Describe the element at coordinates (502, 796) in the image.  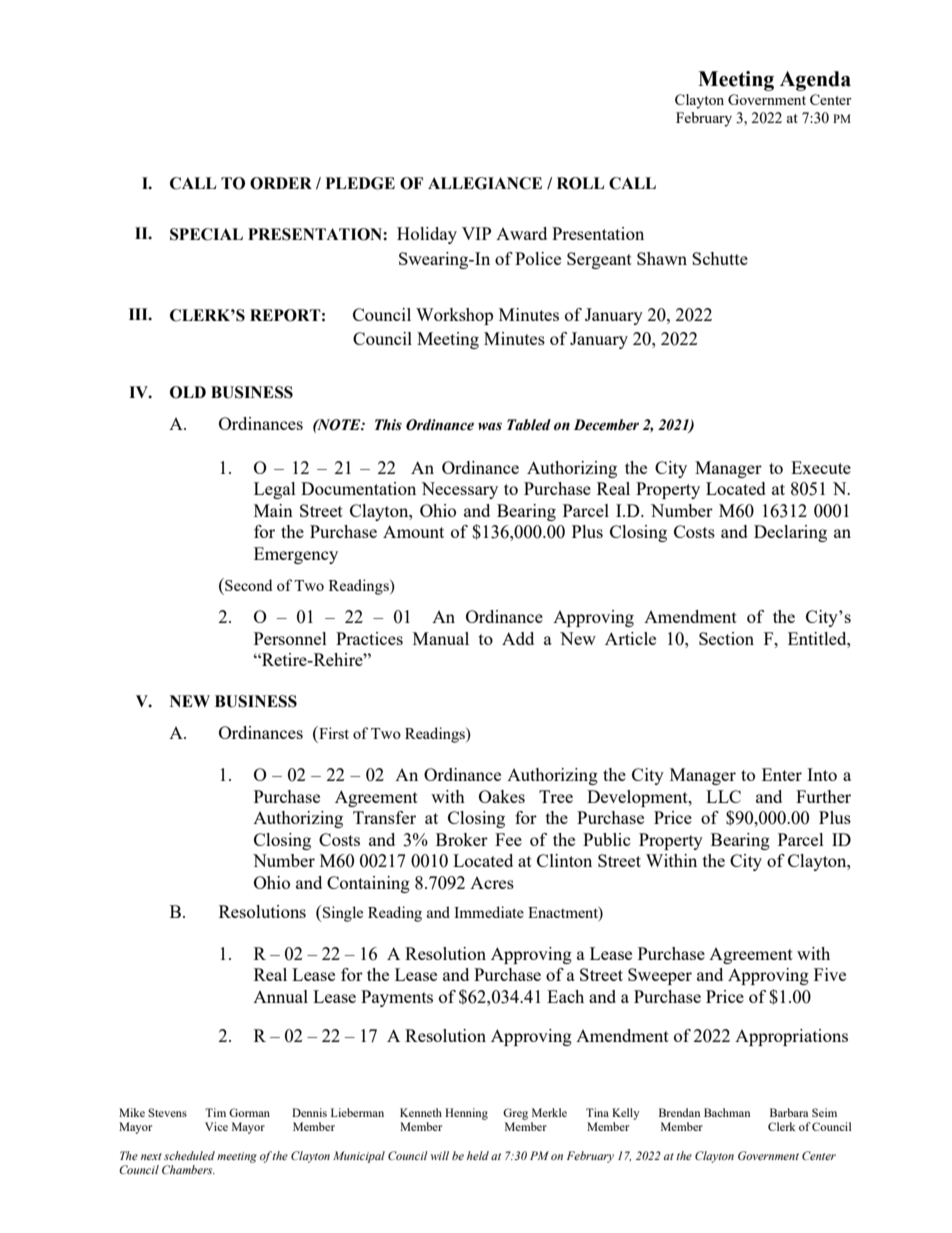
I see `Oakes` at that location.
